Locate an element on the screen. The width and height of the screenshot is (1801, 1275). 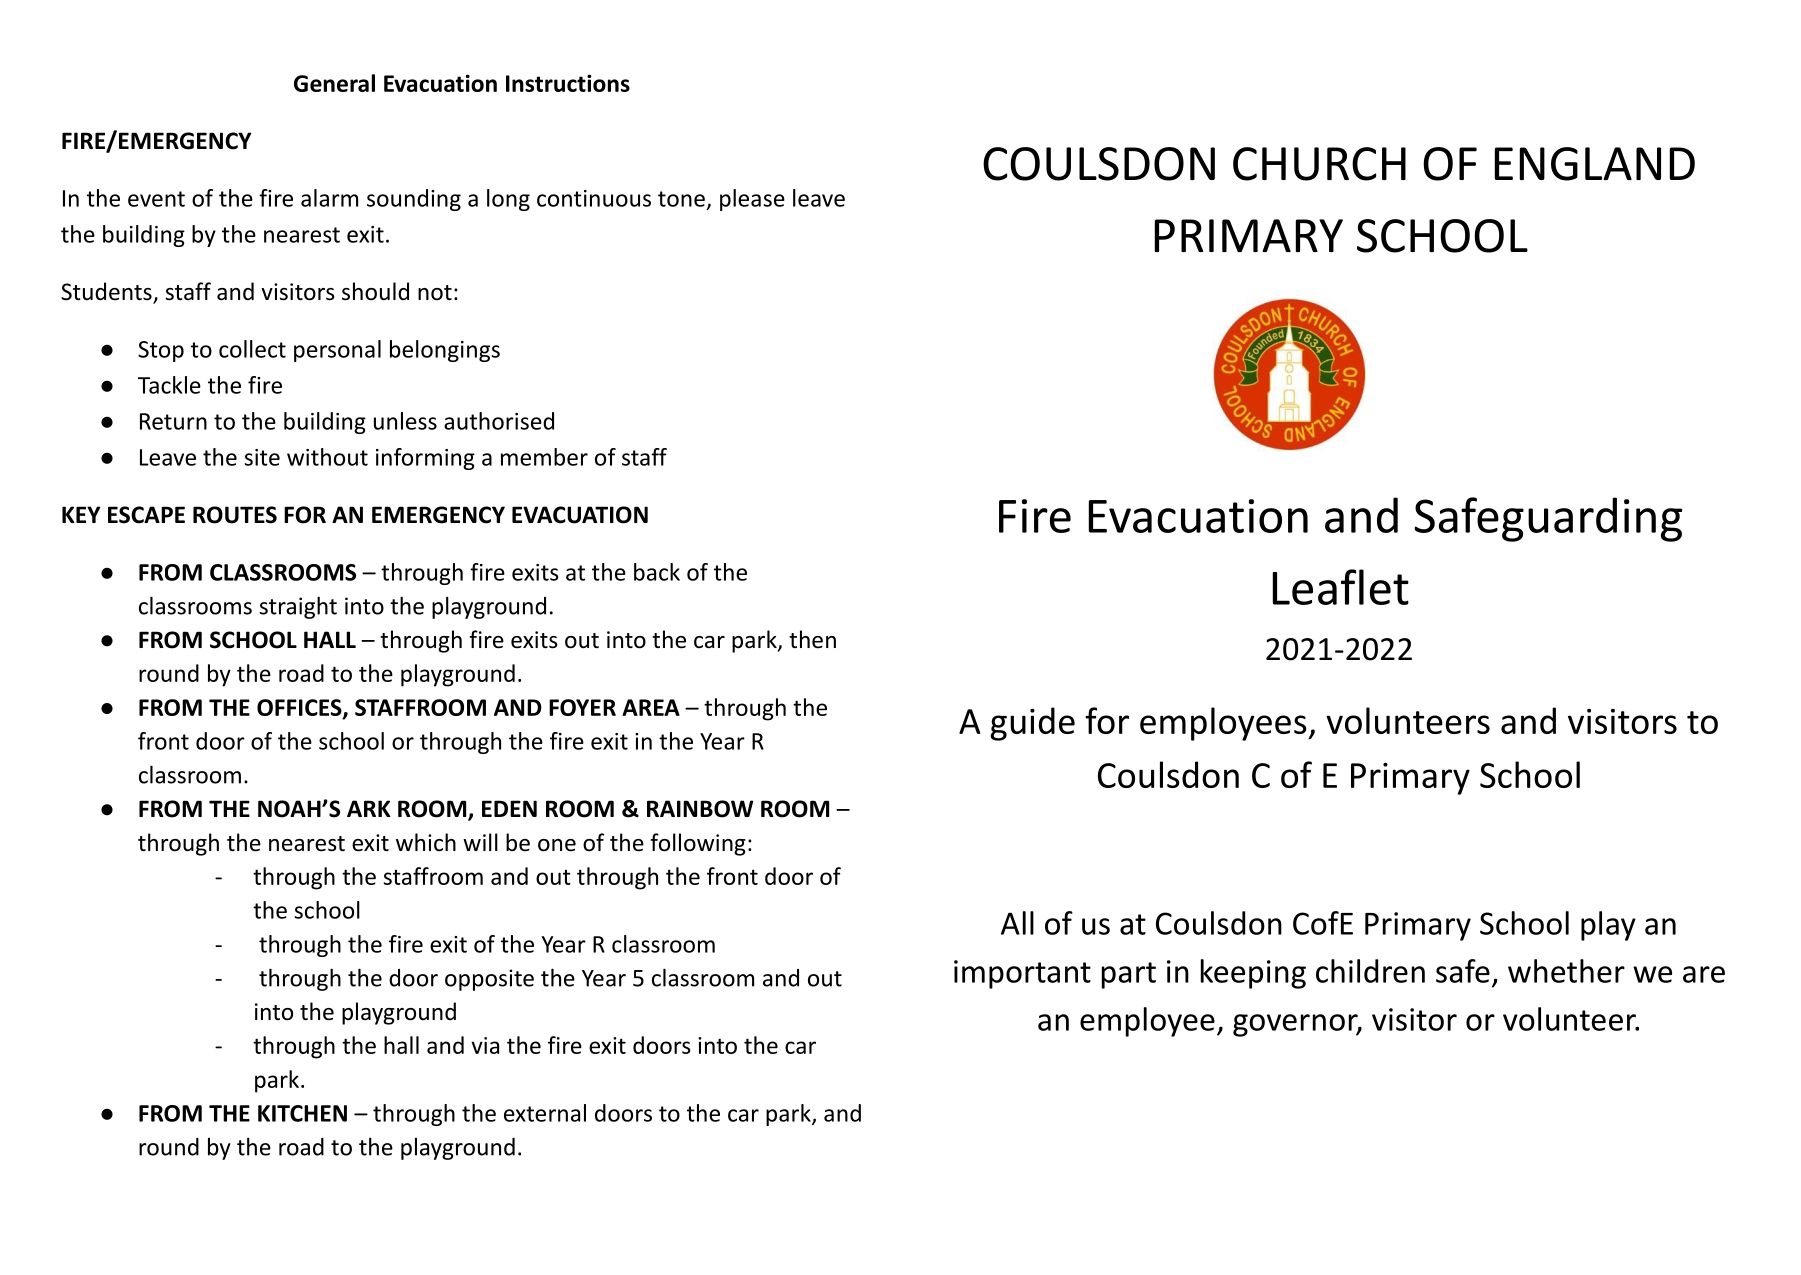
then is located at coordinates (812, 639).
